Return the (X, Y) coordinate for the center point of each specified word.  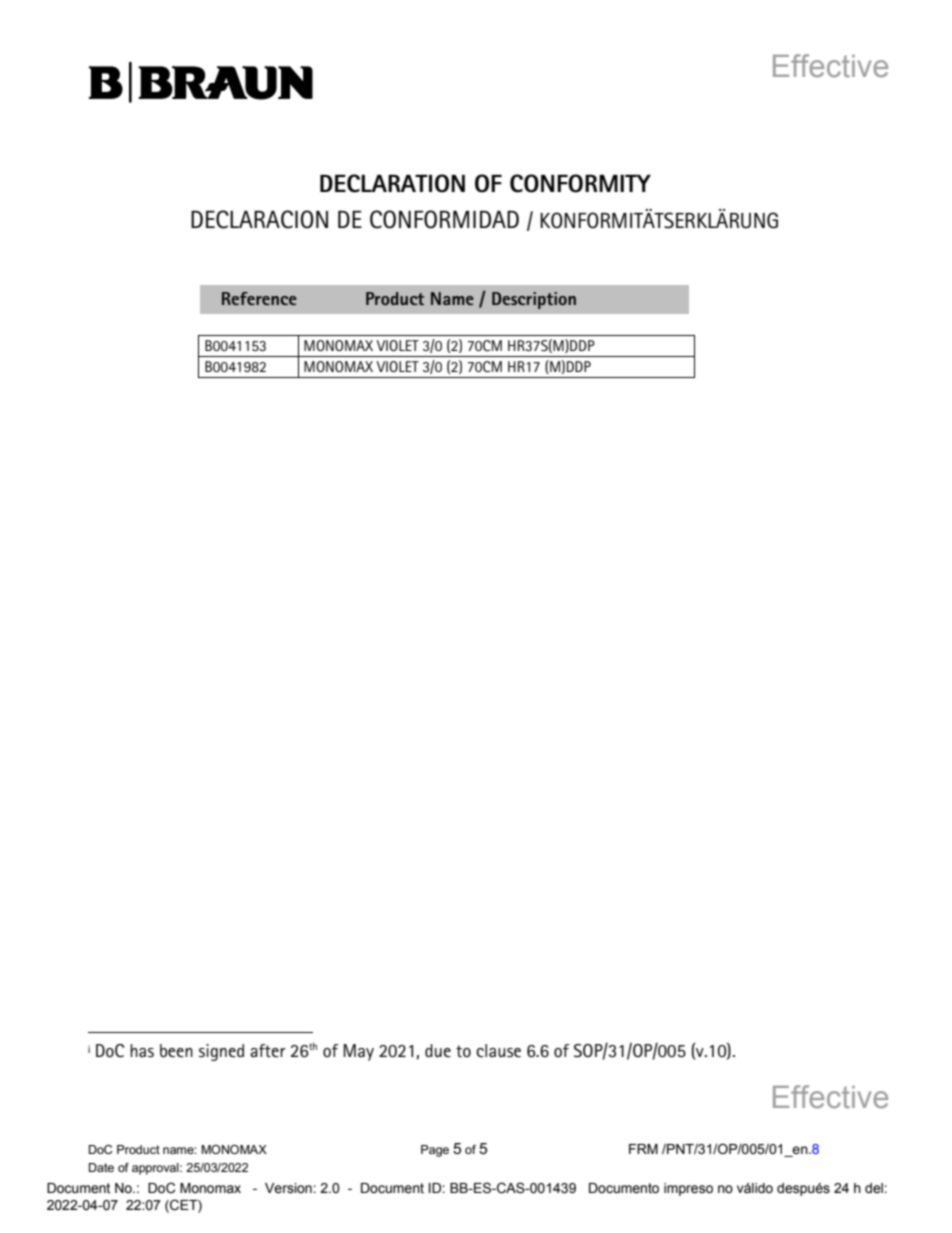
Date (101, 1167)
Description (534, 300)
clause (498, 1051)
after (268, 1051)
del (875, 1188)
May (358, 1052)
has (142, 1051)
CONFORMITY (580, 183)
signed (221, 1052)
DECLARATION (392, 183)
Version (289, 1188)
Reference (259, 298)
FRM (643, 1149)
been (176, 1051)
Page (435, 1151)
